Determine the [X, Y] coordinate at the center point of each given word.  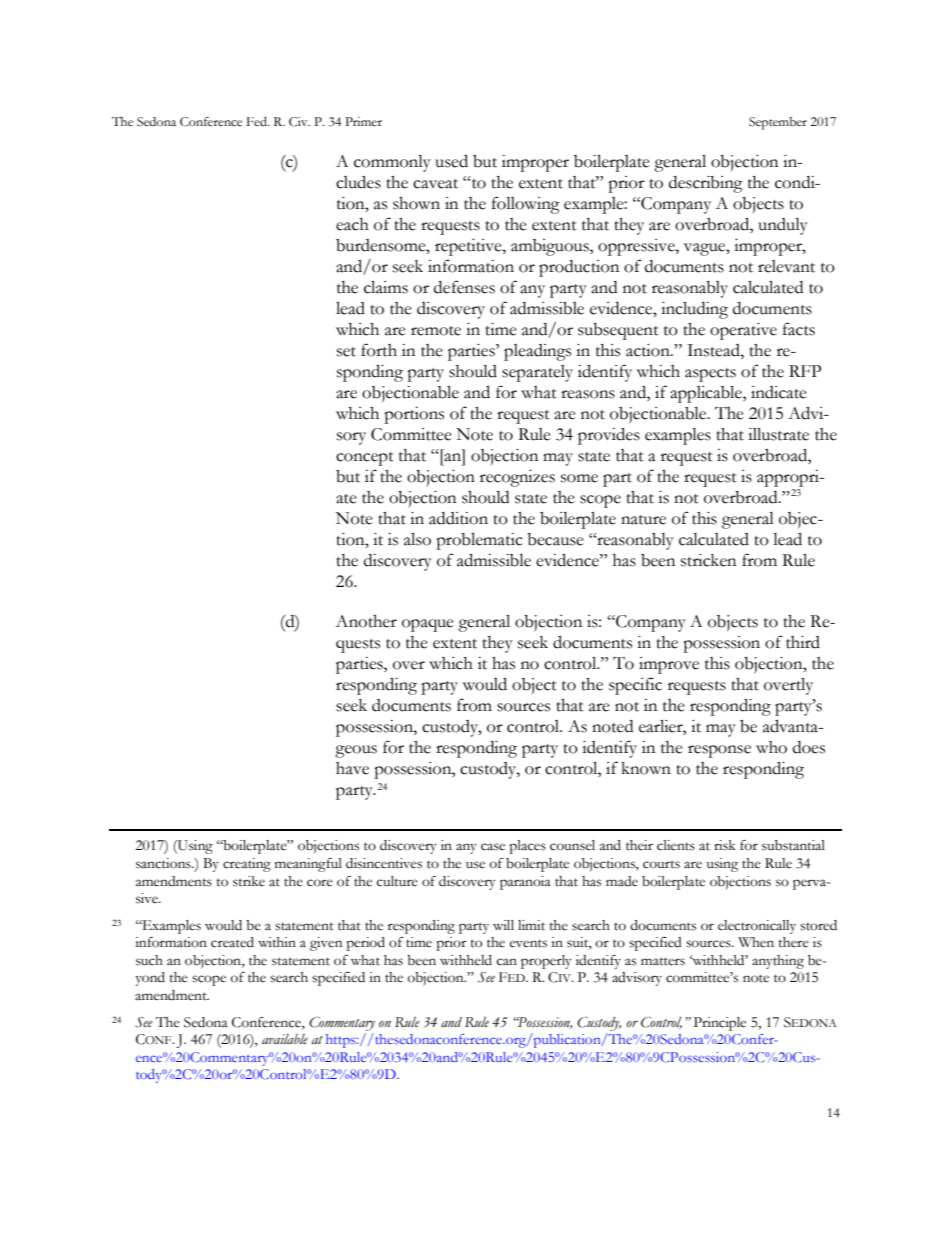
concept [365, 459]
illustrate [778, 434]
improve [669, 665]
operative [743, 331]
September [778, 123]
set [346, 352]
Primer [363, 122]
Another [366, 621]
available [285, 1039]
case [493, 847]
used [451, 161]
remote [436, 331]
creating [247, 865]
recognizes [517, 478]
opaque [428, 625]
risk [725, 845]
